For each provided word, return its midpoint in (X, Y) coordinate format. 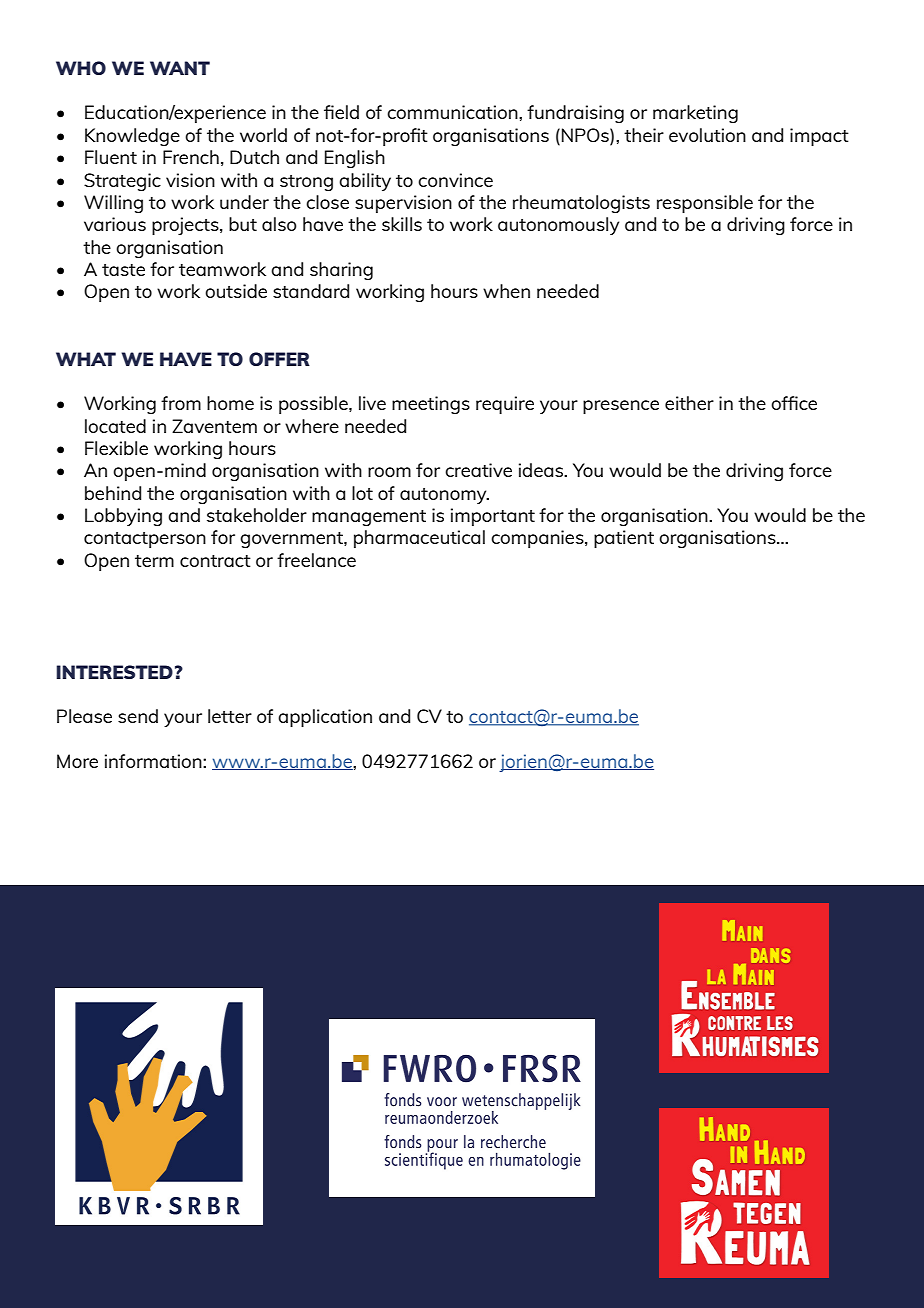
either (689, 403)
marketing (695, 114)
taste (123, 270)
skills (402, 224)
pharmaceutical (419, 539)
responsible (705, 204)
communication (453, 112)
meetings (431, 405)
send (138, 716)
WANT (180, 68)
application (325, 718)
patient (624, 539)
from (181, 403)
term (154, 561)
